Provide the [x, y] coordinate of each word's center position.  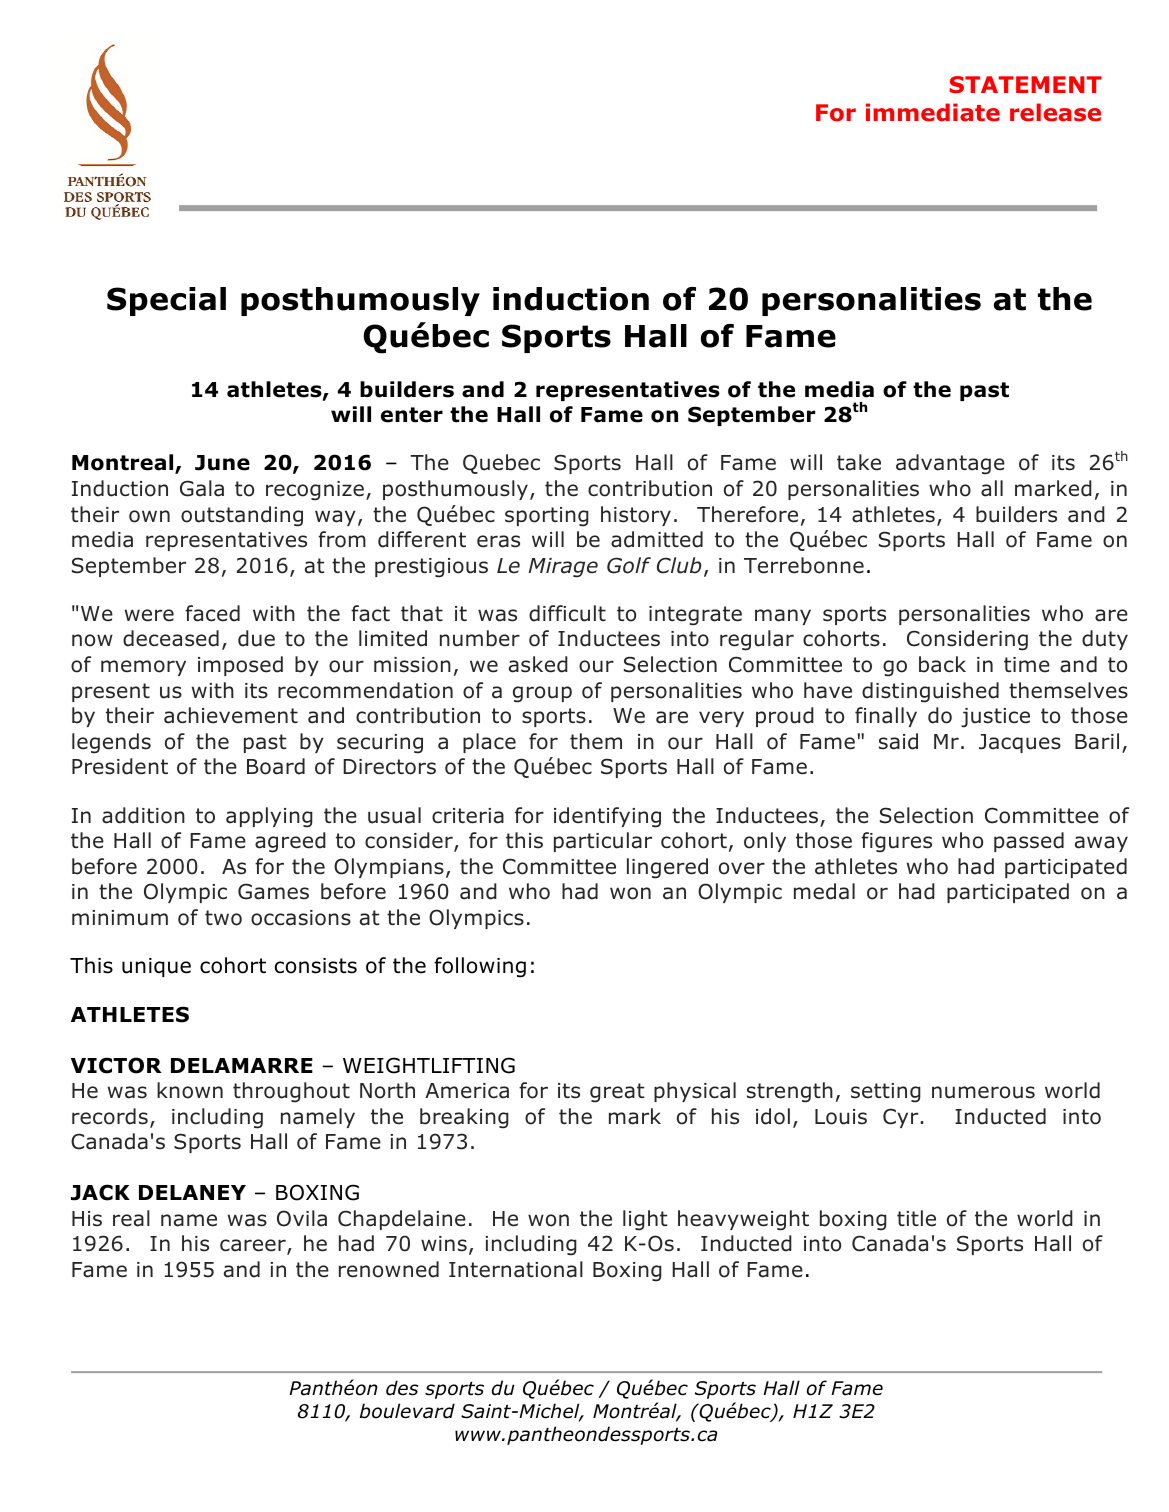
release [1055, 112]
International [516, 1269]
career [254, 1246]
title [916, 1218]
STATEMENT [1026, 84]
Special [166, 301]
